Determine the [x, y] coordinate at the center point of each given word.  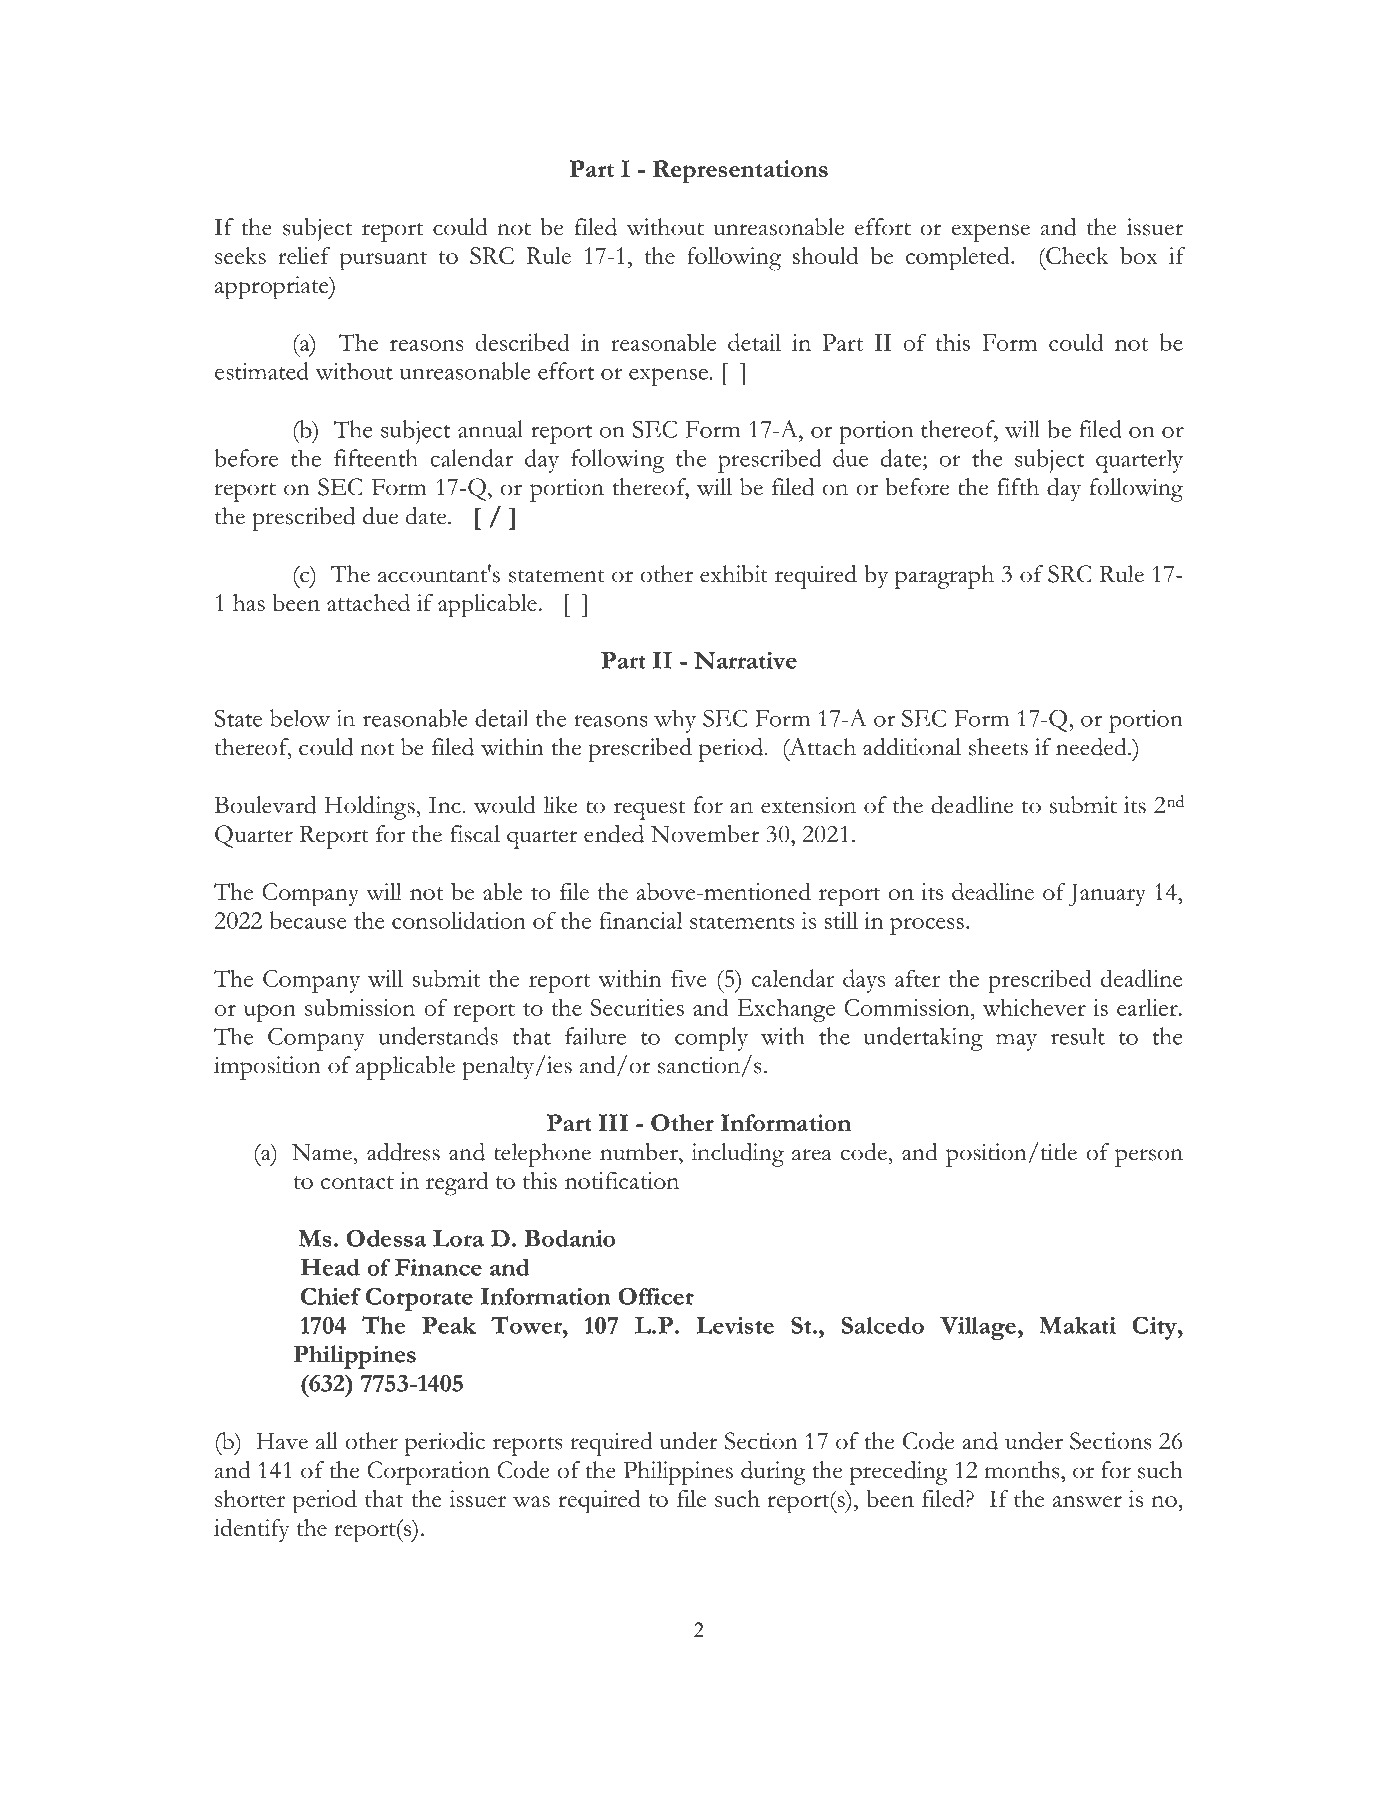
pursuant [383, 261]
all [327, 1441]
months [1023, 1470]
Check [1076, 255]
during [773, 1473]
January [1107, 895]
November [705, 834]
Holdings [371, 808]
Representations [740, 172]
